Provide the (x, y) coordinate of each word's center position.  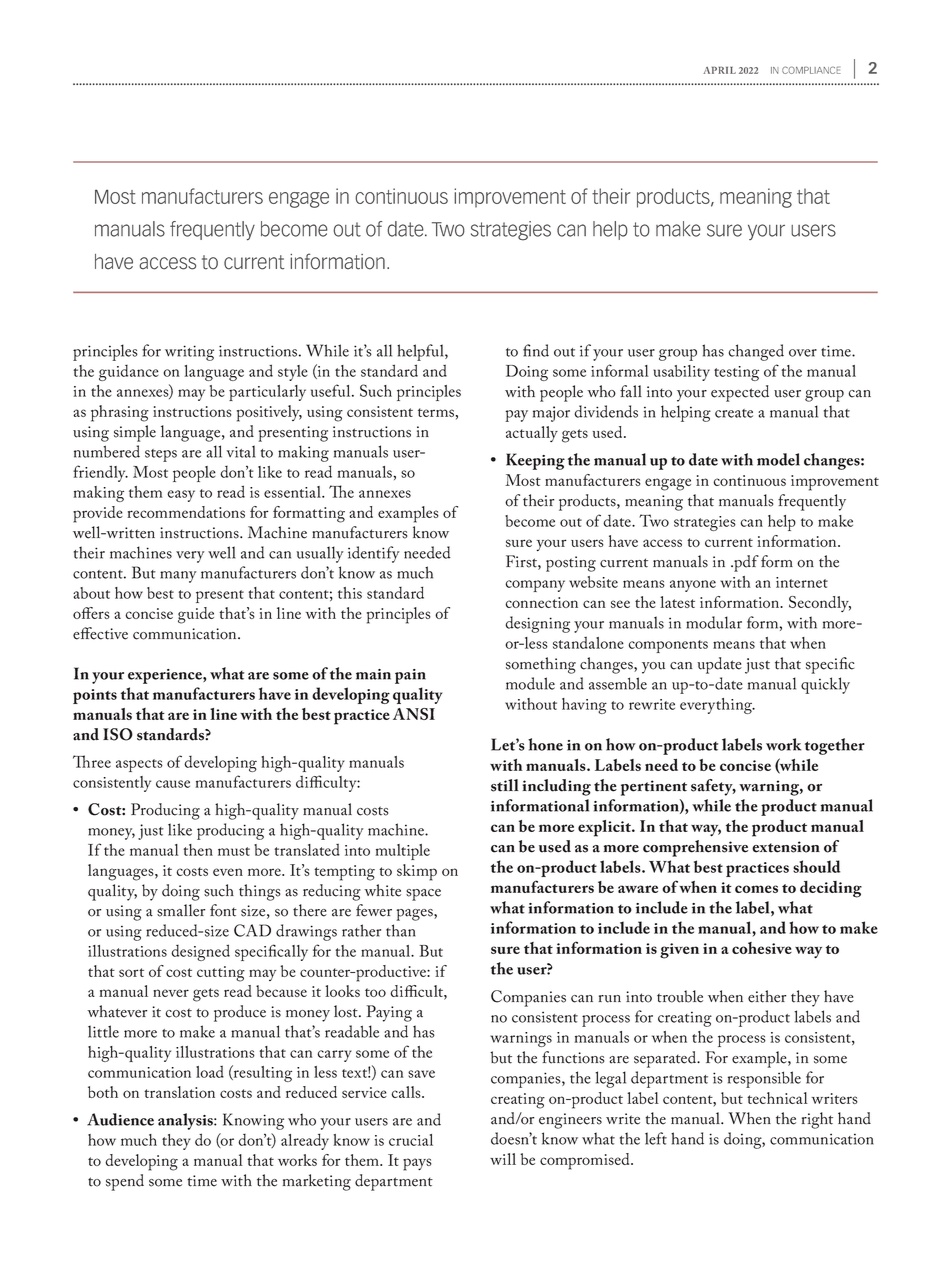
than (401, 930)
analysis (186, 1121)
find (536, 350)
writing (189, 353)
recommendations (186, 512)
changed (756, 352)
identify (373, 554)
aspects (139, 765)
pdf (745, 563)
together (835, 746)
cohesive (762, 948)
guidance (129, 373)
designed (200, 952)
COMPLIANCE (811, 70)
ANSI (414, 714)
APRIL (719, 70)
